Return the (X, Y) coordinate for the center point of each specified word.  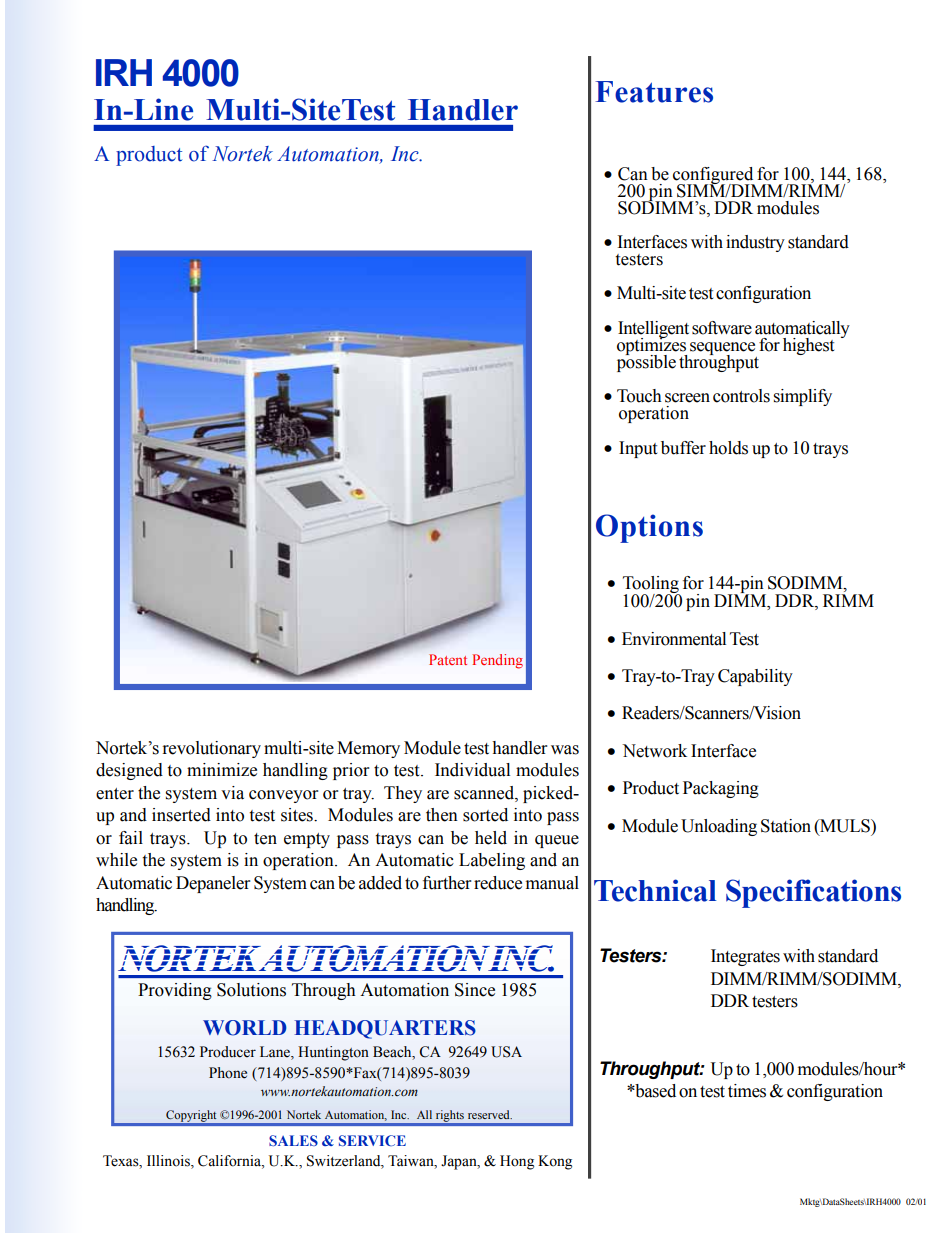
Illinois (169, 1162)
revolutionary (212, 749)
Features (654, 92)
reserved (490, 1114)
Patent (448, 659)
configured (714, 176)
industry (755, 243)
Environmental (674, 639)
